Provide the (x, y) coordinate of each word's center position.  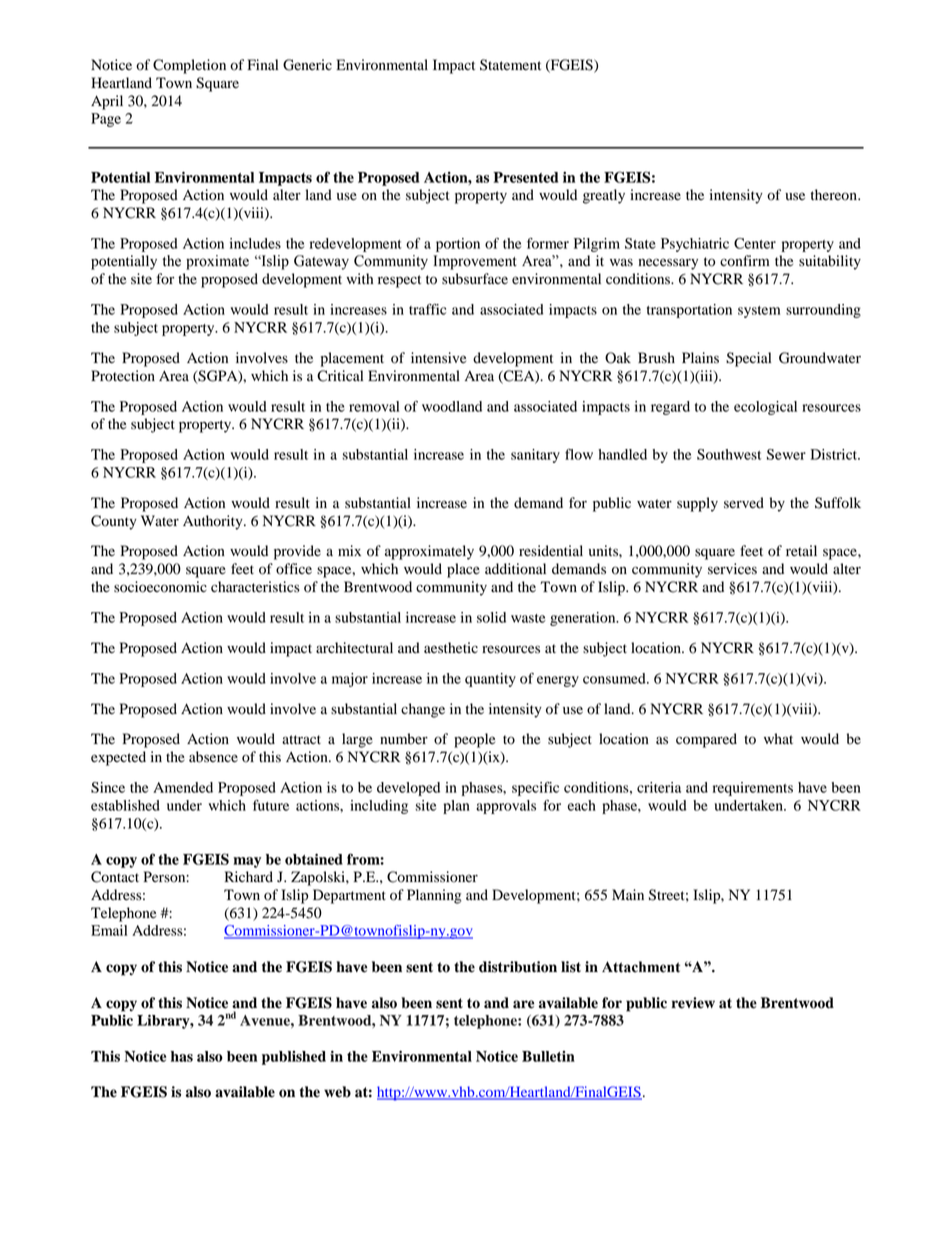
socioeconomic (160, 587)
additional (515, 569)
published (294, 1058)
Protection (123, 376)
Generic (307, 65)
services (732, 569)
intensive (438, 358)
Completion (189, 66)
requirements (753, 789)
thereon (835, 195)
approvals (506, 807)
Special (748, 359)
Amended (183, 787)
